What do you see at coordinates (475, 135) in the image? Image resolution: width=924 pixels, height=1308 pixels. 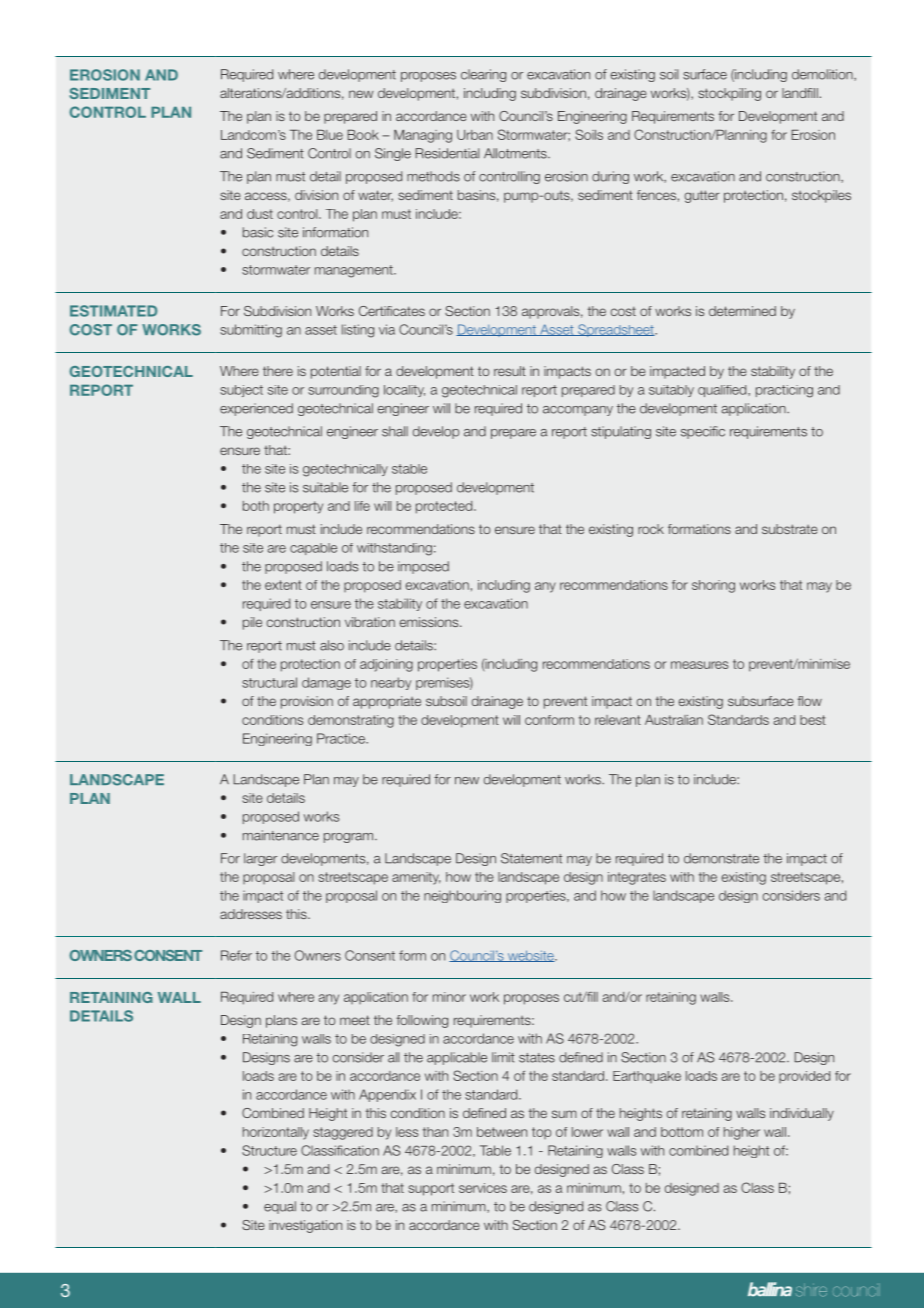 I see `Urban` at bounding box center [475, 135].
